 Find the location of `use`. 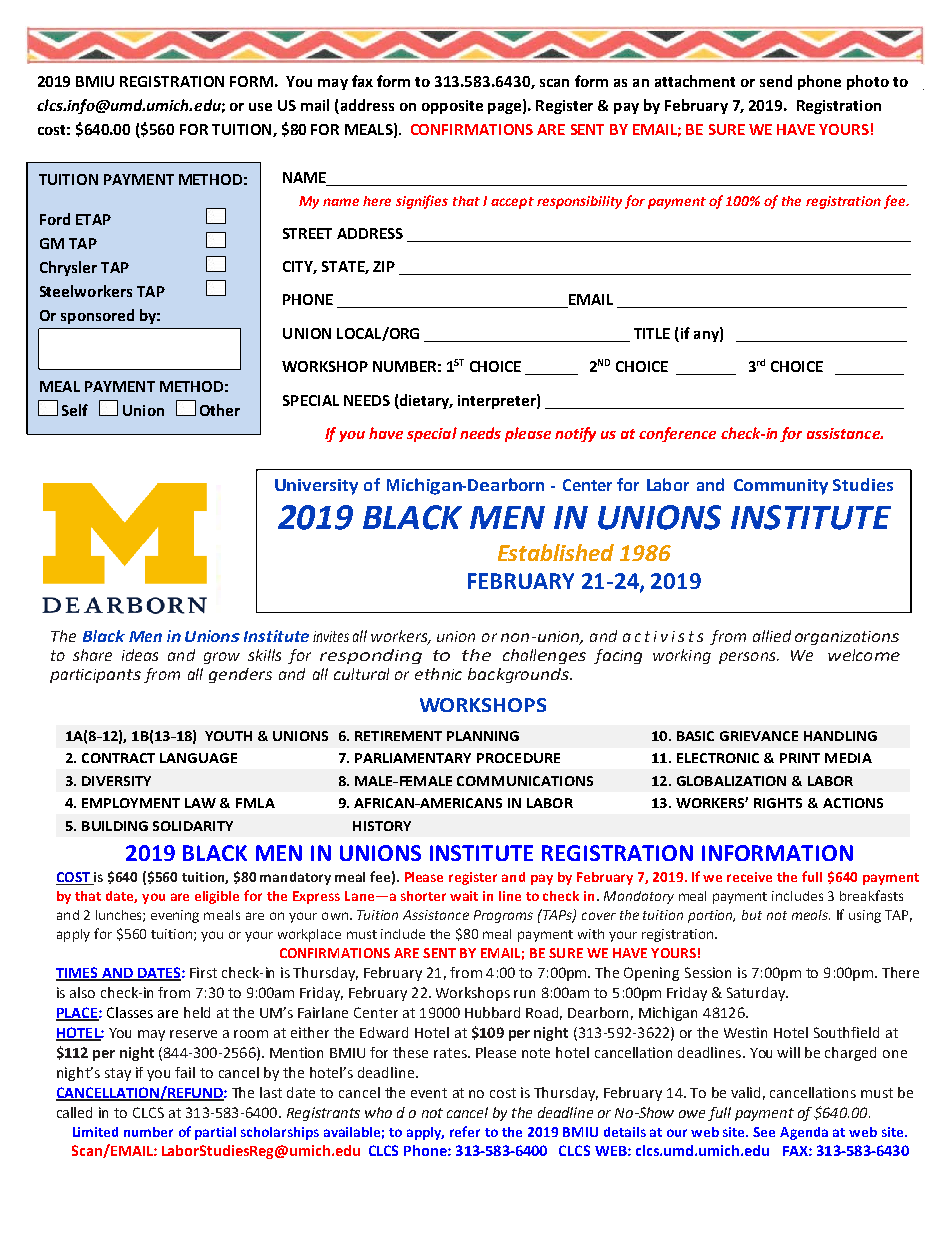

use is located at coordinates (260, 107).
